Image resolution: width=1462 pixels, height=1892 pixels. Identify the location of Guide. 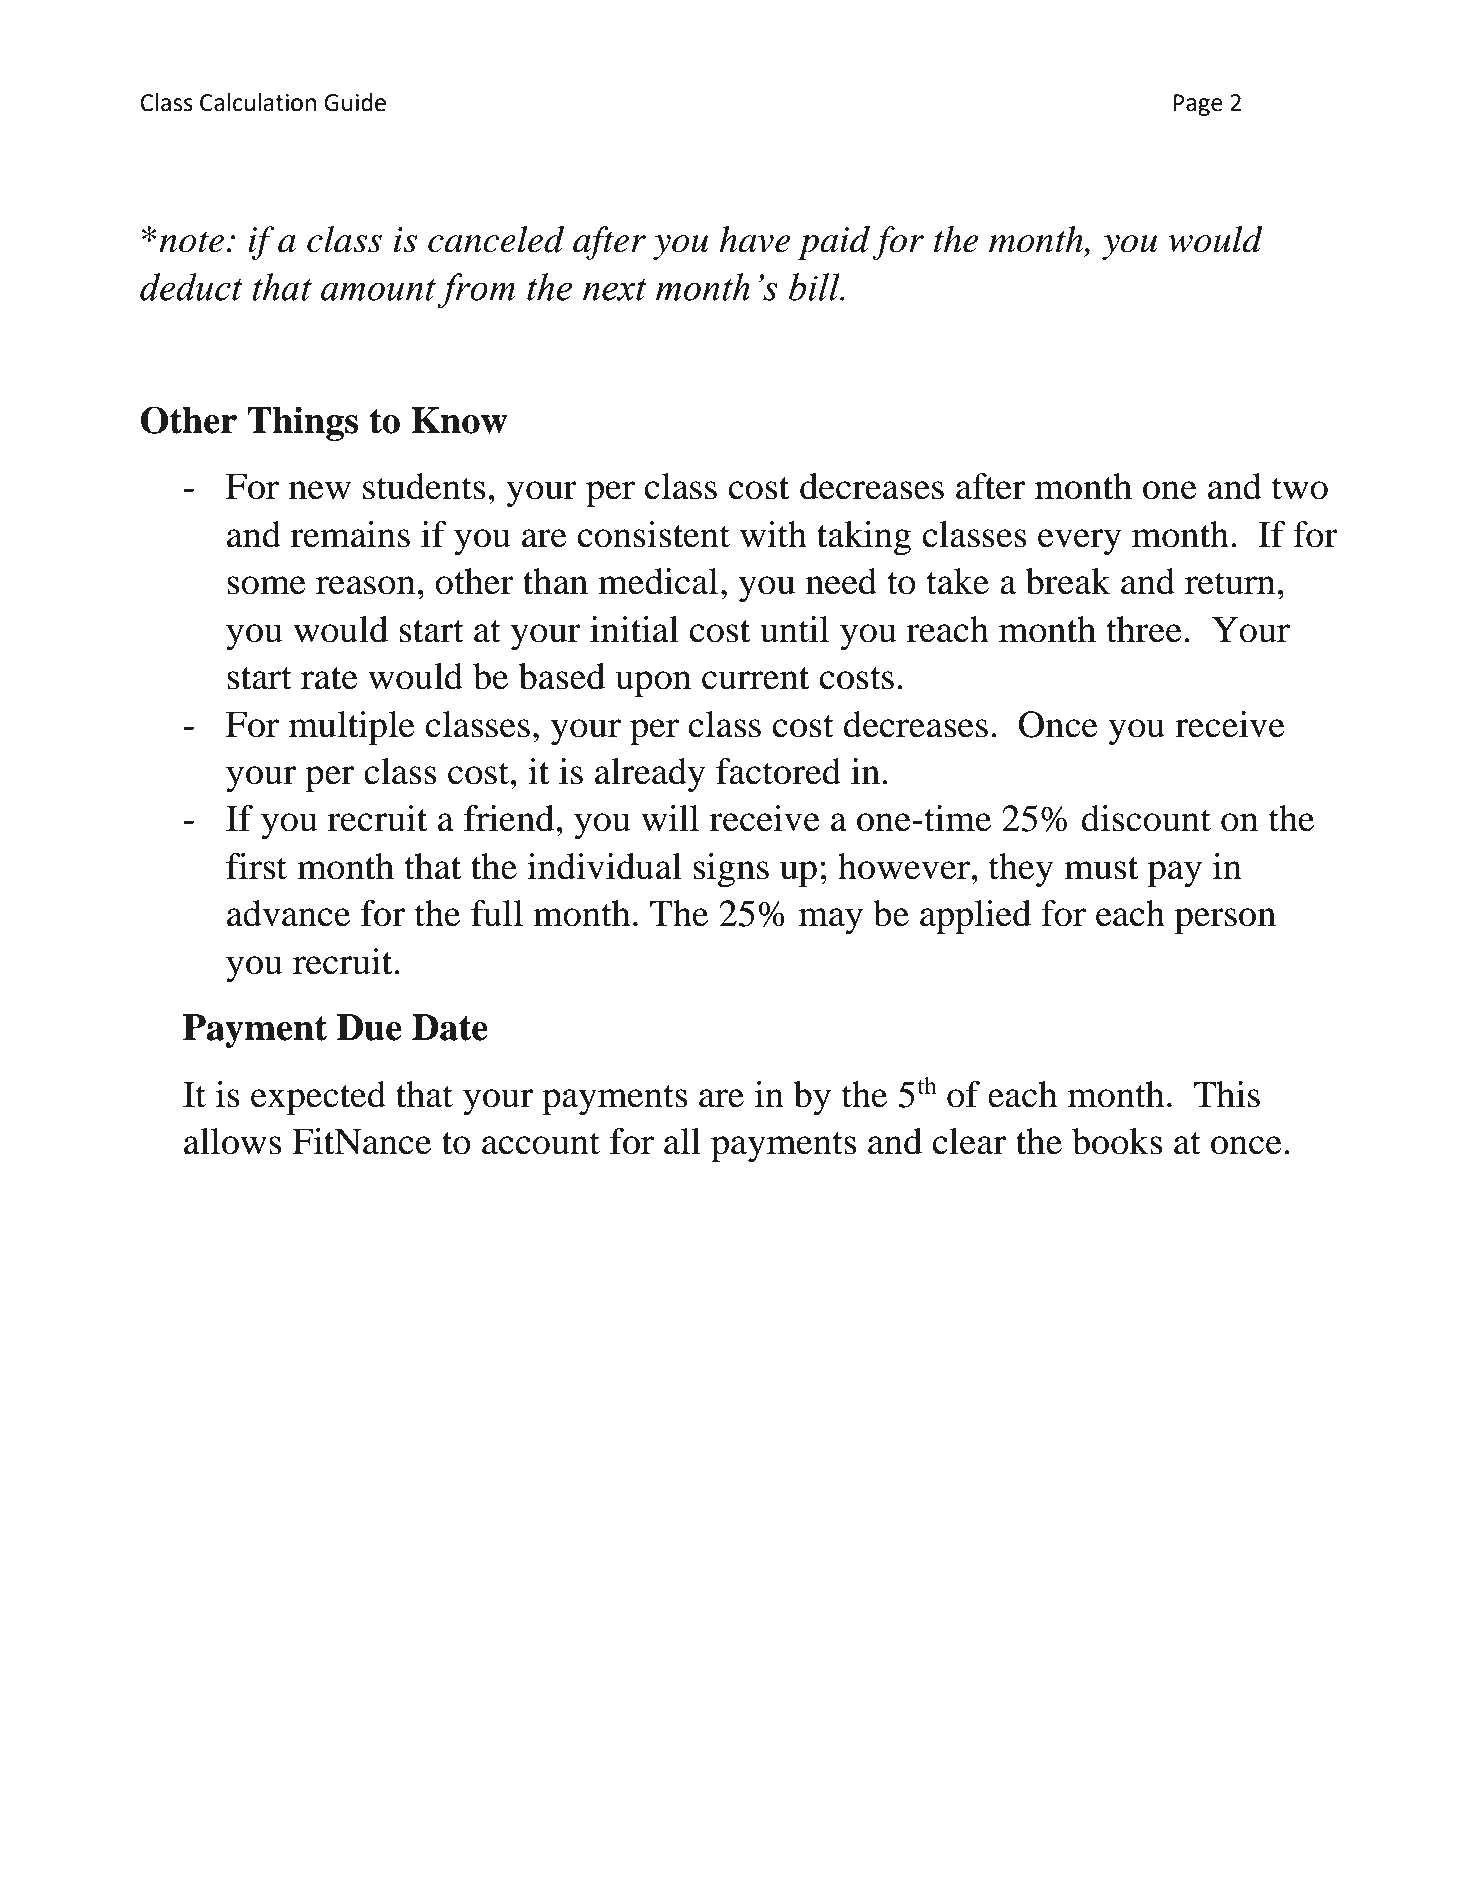
(355, 102).
